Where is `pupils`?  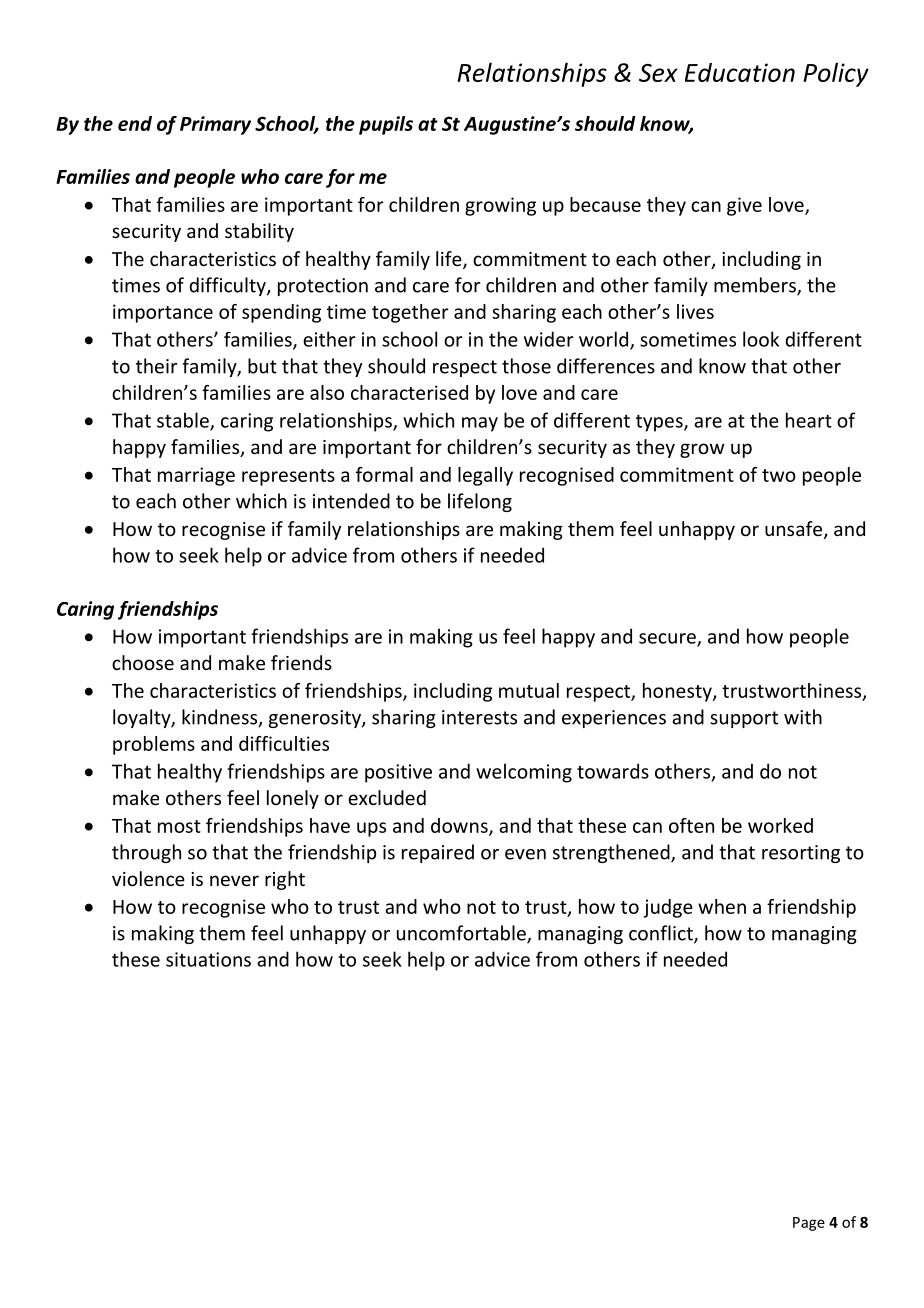 pupils is located at coordinates (386, 125).
